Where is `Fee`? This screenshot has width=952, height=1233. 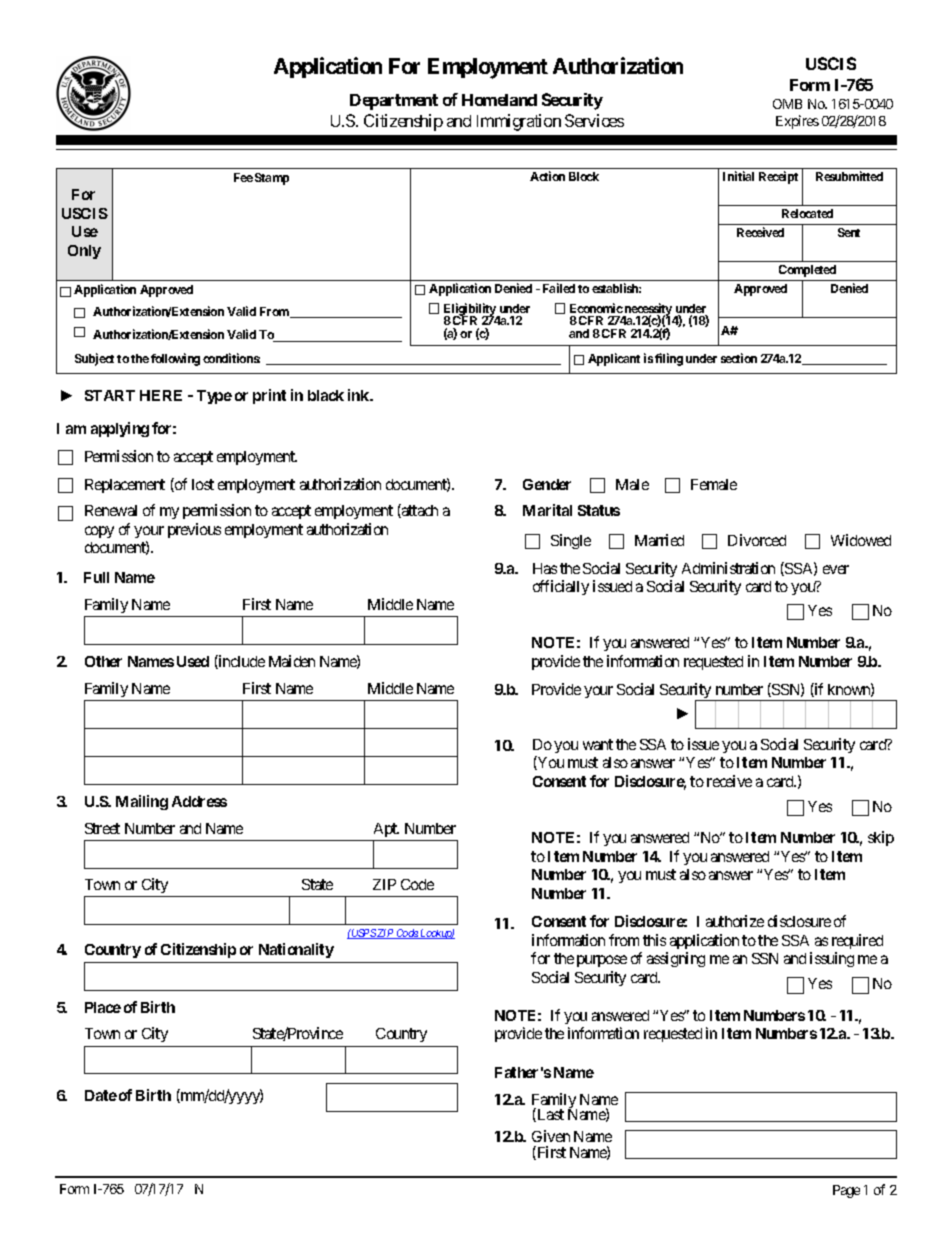 Fee is located at coordinates (243, 177).
